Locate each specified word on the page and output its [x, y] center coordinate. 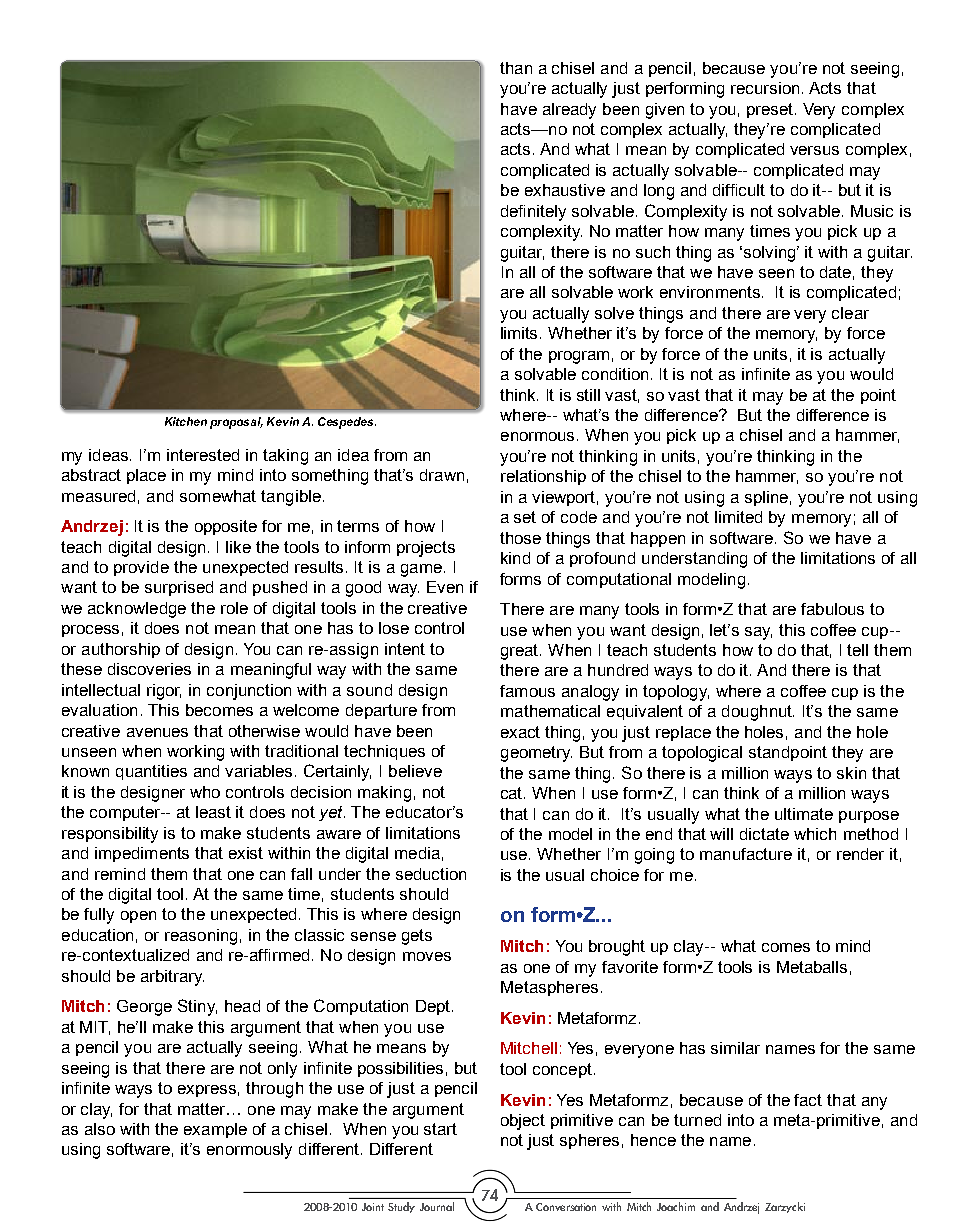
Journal [437, 1206]
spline [766, 498]
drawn [442, 475]
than [516, 68]
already [569, 111]
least [213, 812]
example [215, 1130]
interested [203, 455]
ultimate [804, 814]
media [417, 853]
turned [697, 1120]
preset [771, 110]
